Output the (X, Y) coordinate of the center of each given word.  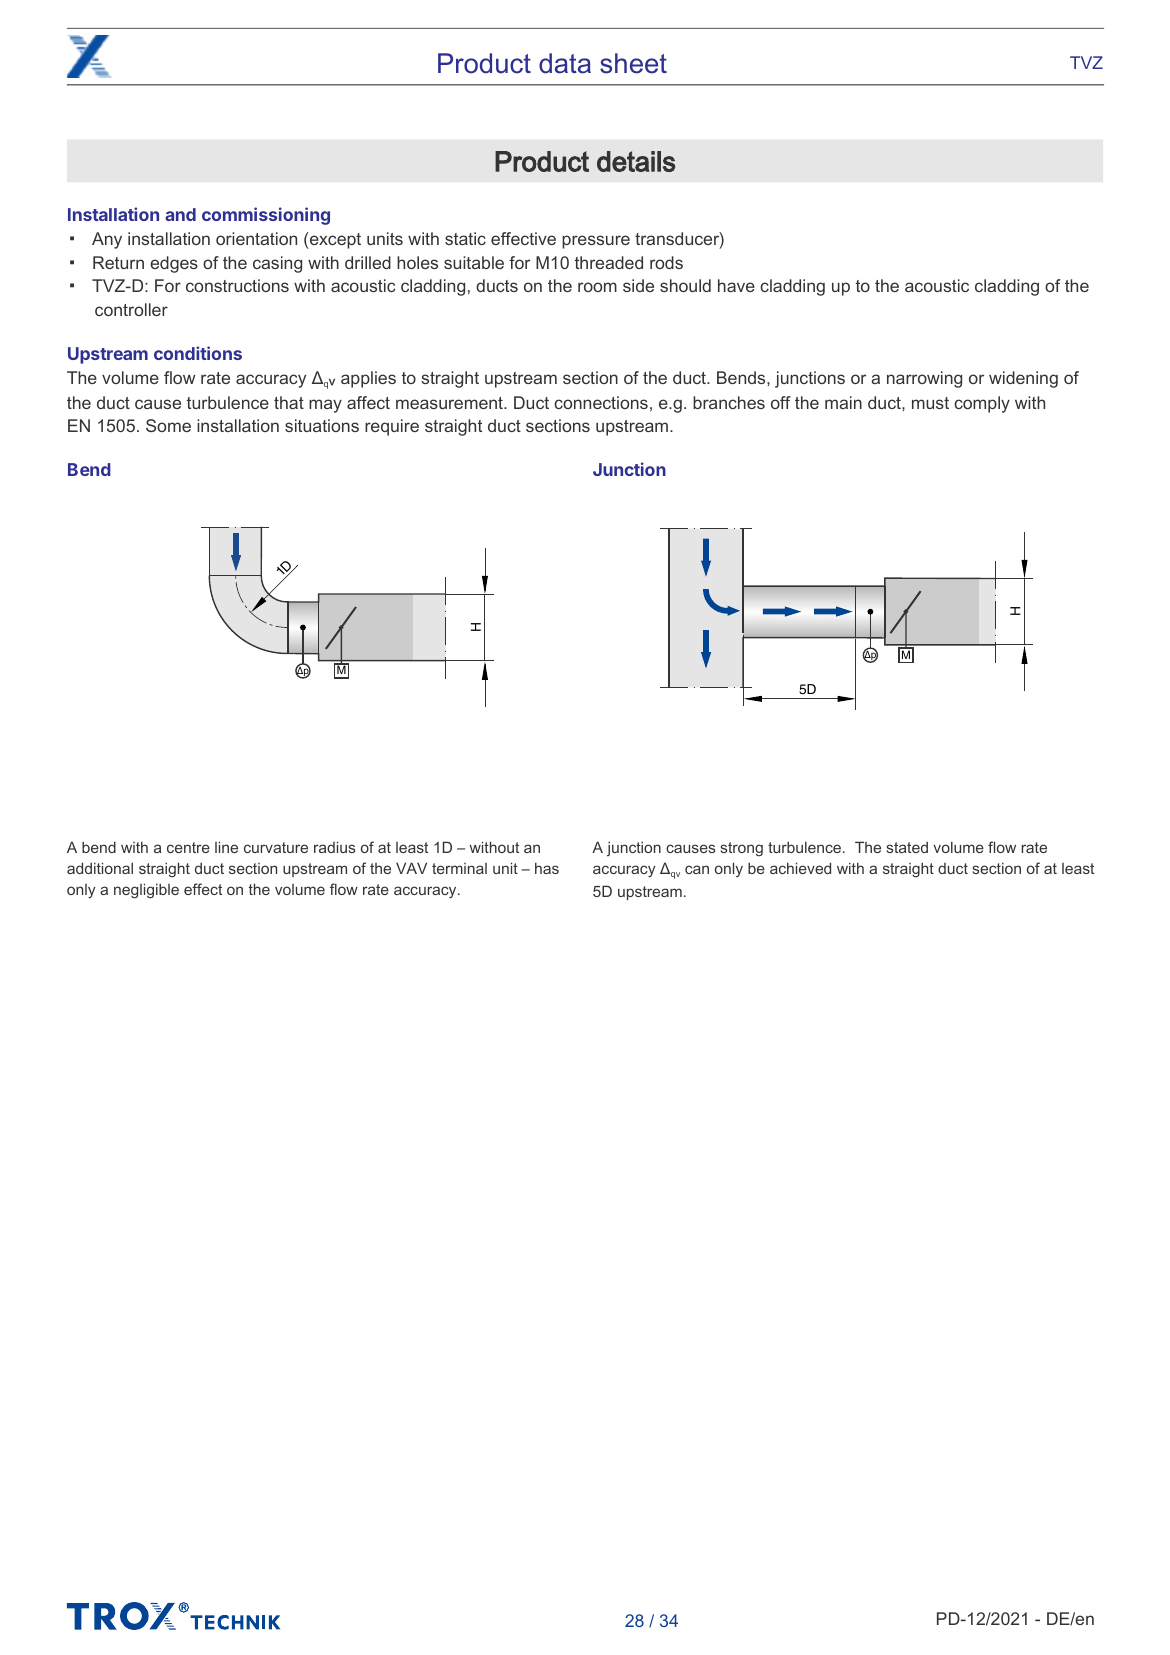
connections (601, 402)
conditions (198, 353)
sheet (633, 63)
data (565, 63)
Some (168, 425)
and (180, 214)
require (392, 427)
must (930, 403)
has (547, 868)
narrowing (924, 379)
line (226, 847)
